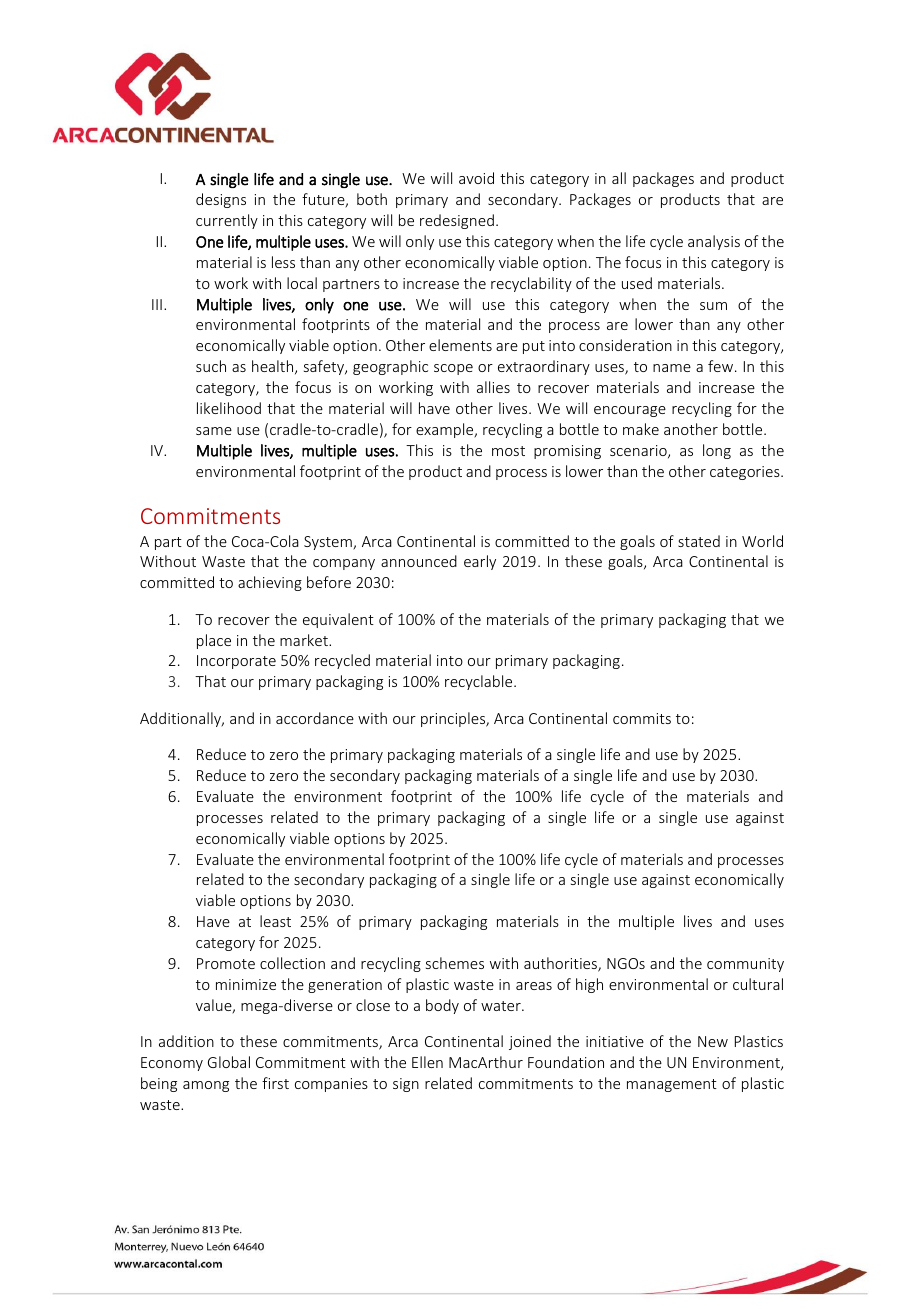 The width and height of the image is (924, 1309). I want to click on most, so click(508, 451).
